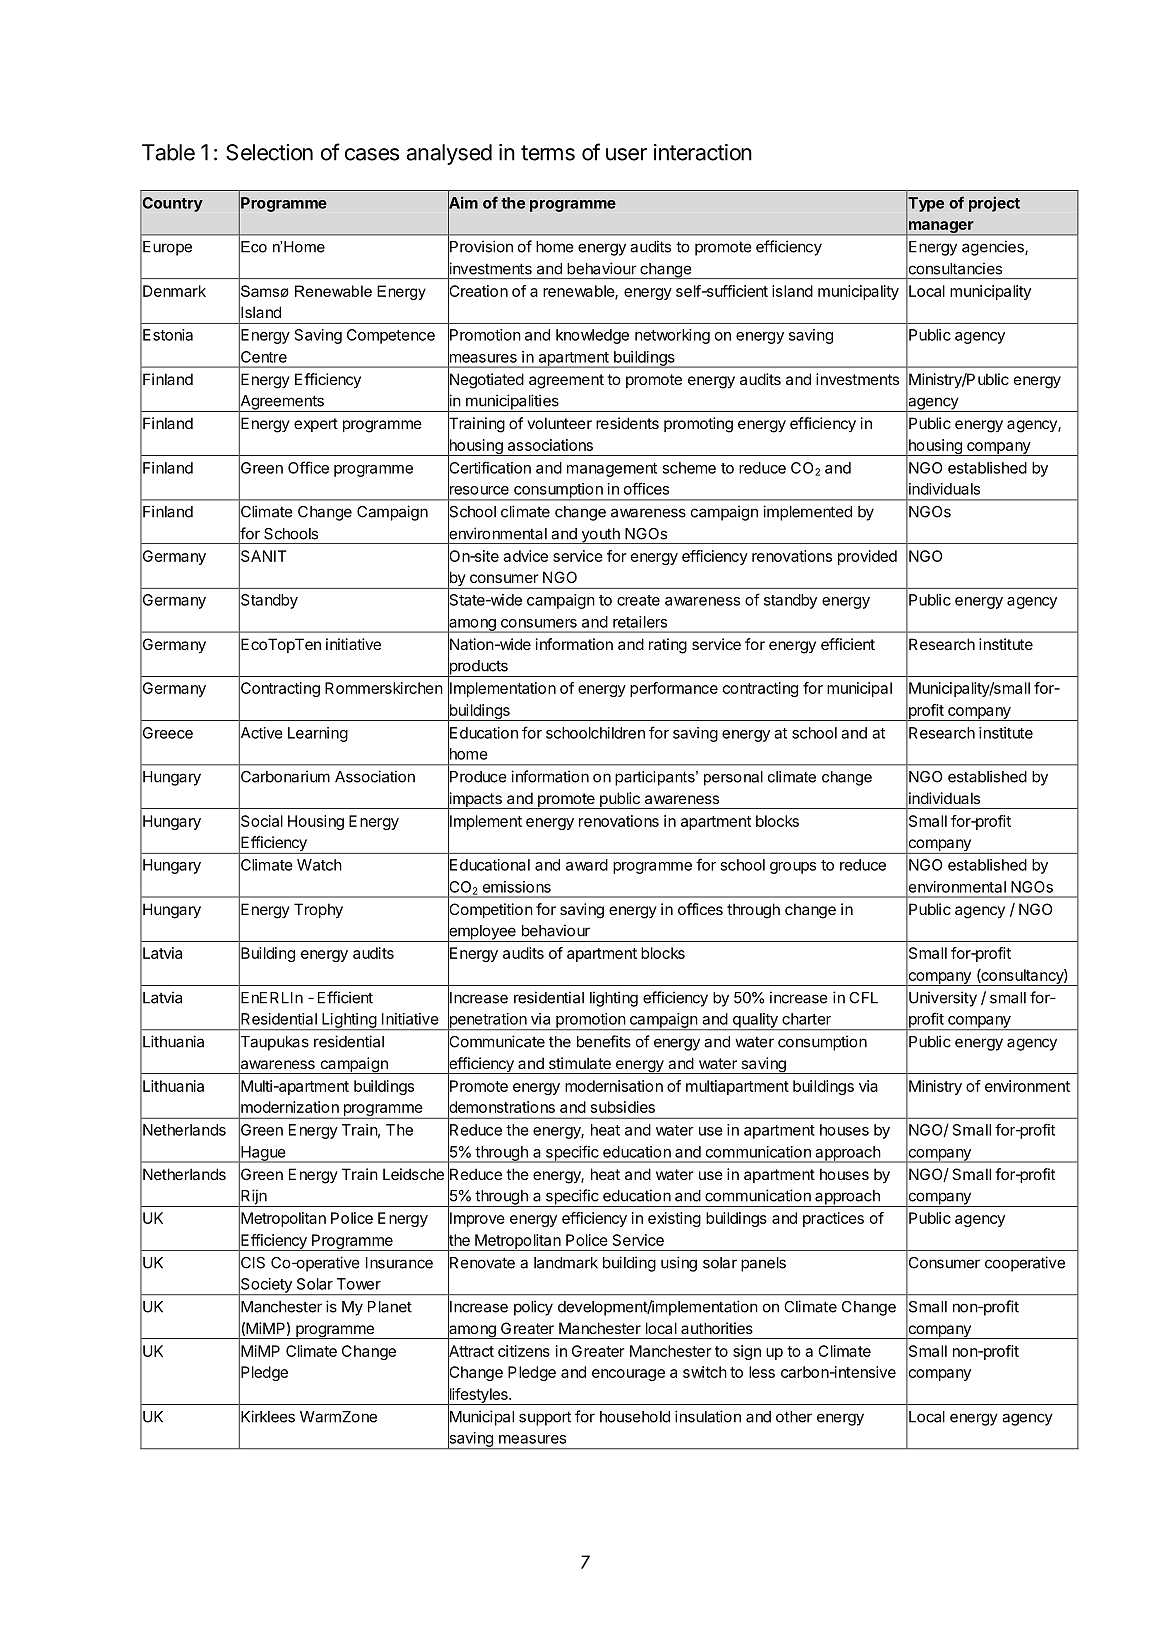  What do you see at coordinates (318, 911) in the image?
I see `Trophy` at bounding box center [318, 911].
